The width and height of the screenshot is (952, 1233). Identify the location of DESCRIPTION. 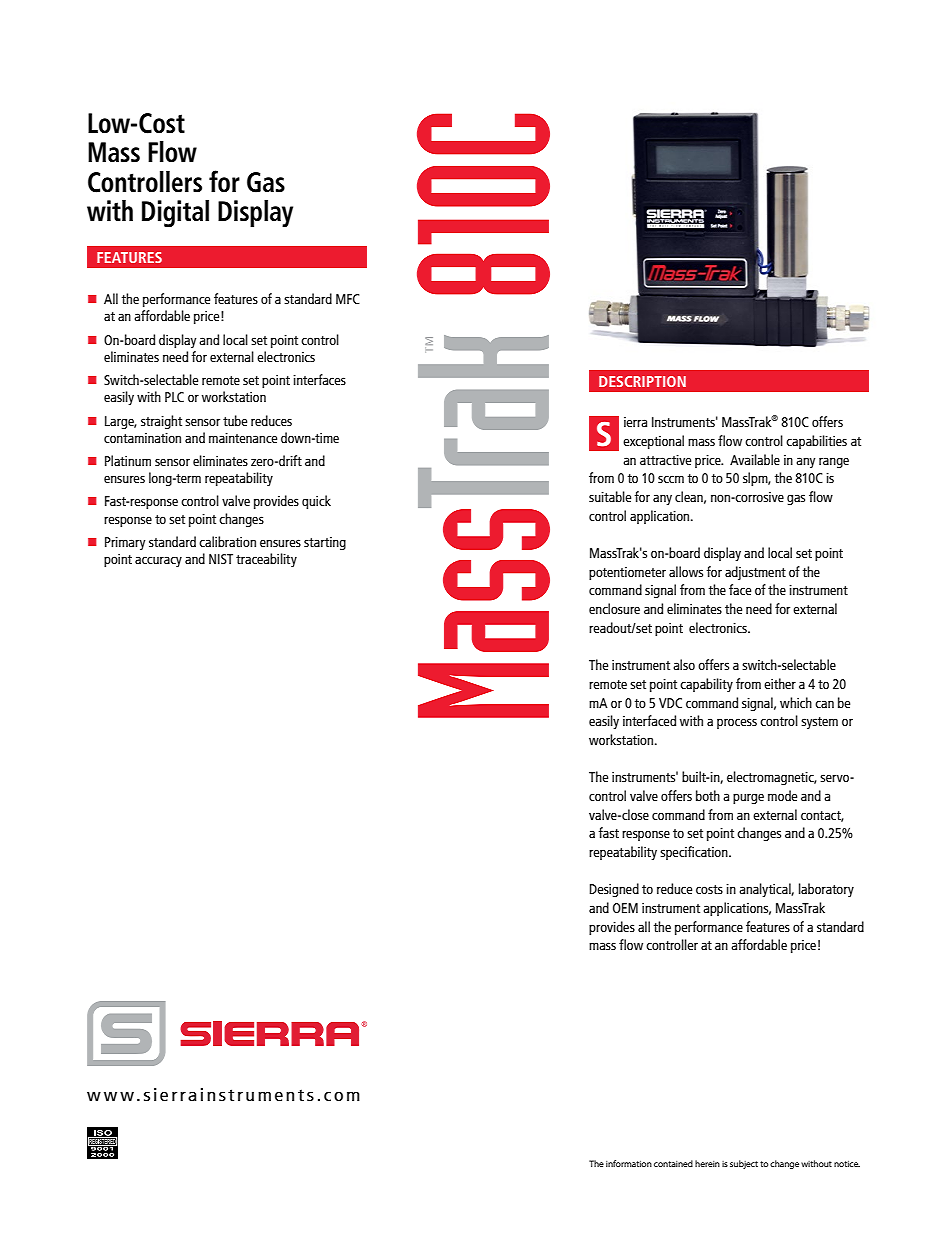
(642, 381).
